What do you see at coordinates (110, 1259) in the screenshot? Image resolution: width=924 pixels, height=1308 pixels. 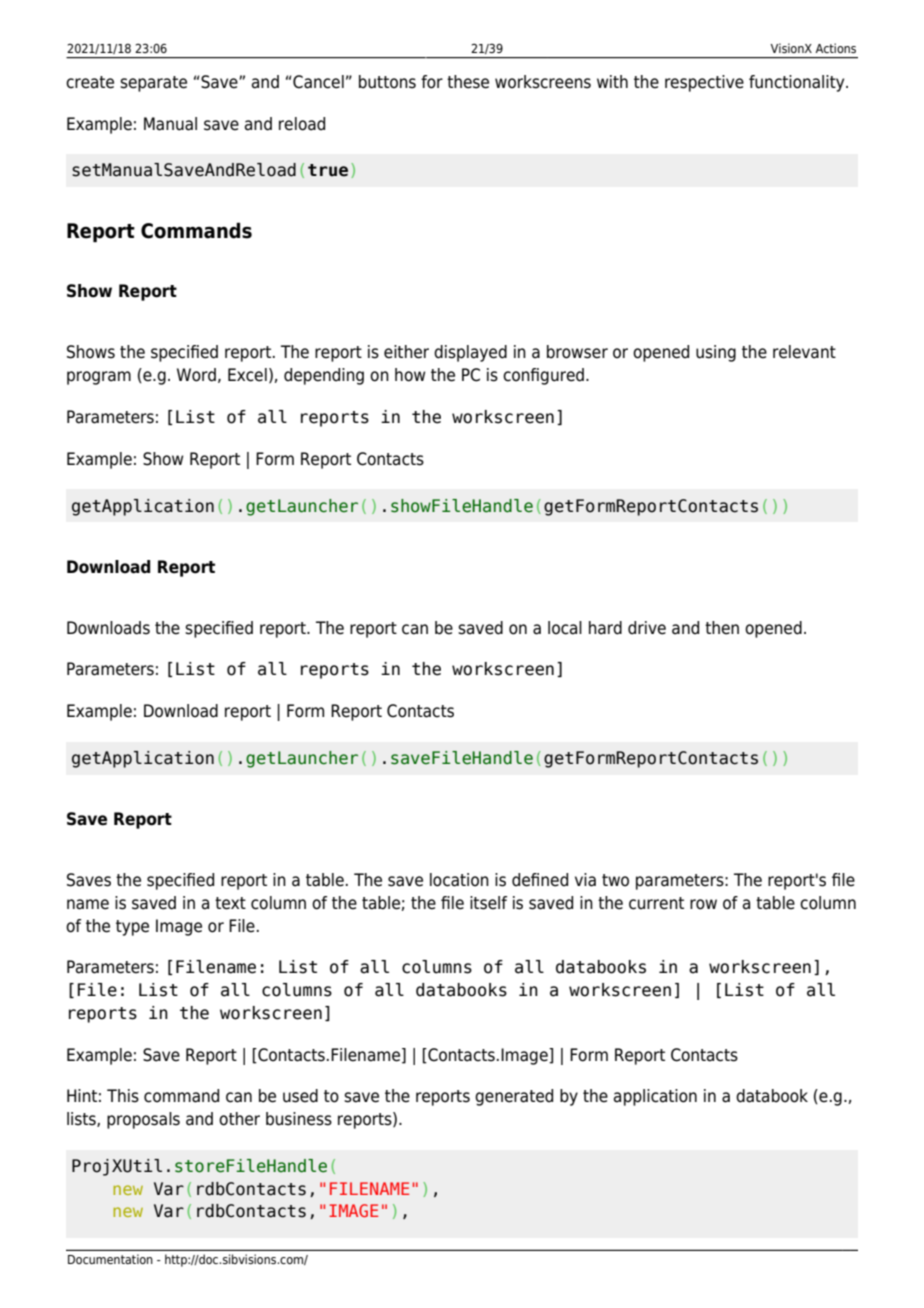 I see `Documentation` at bounding box center [110, 1259].
